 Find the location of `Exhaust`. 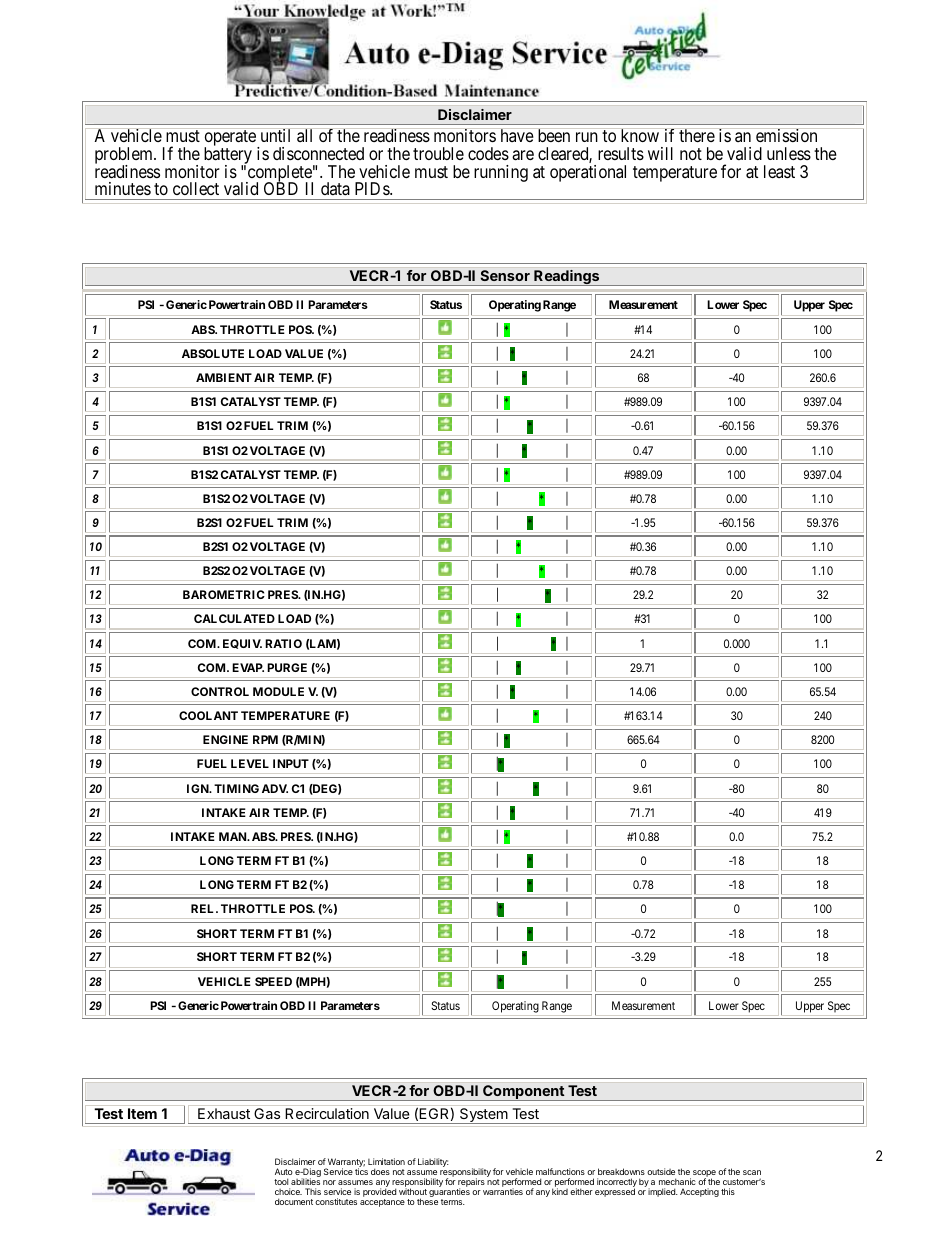

Exhaust is located at coordinates (224, 1113).
